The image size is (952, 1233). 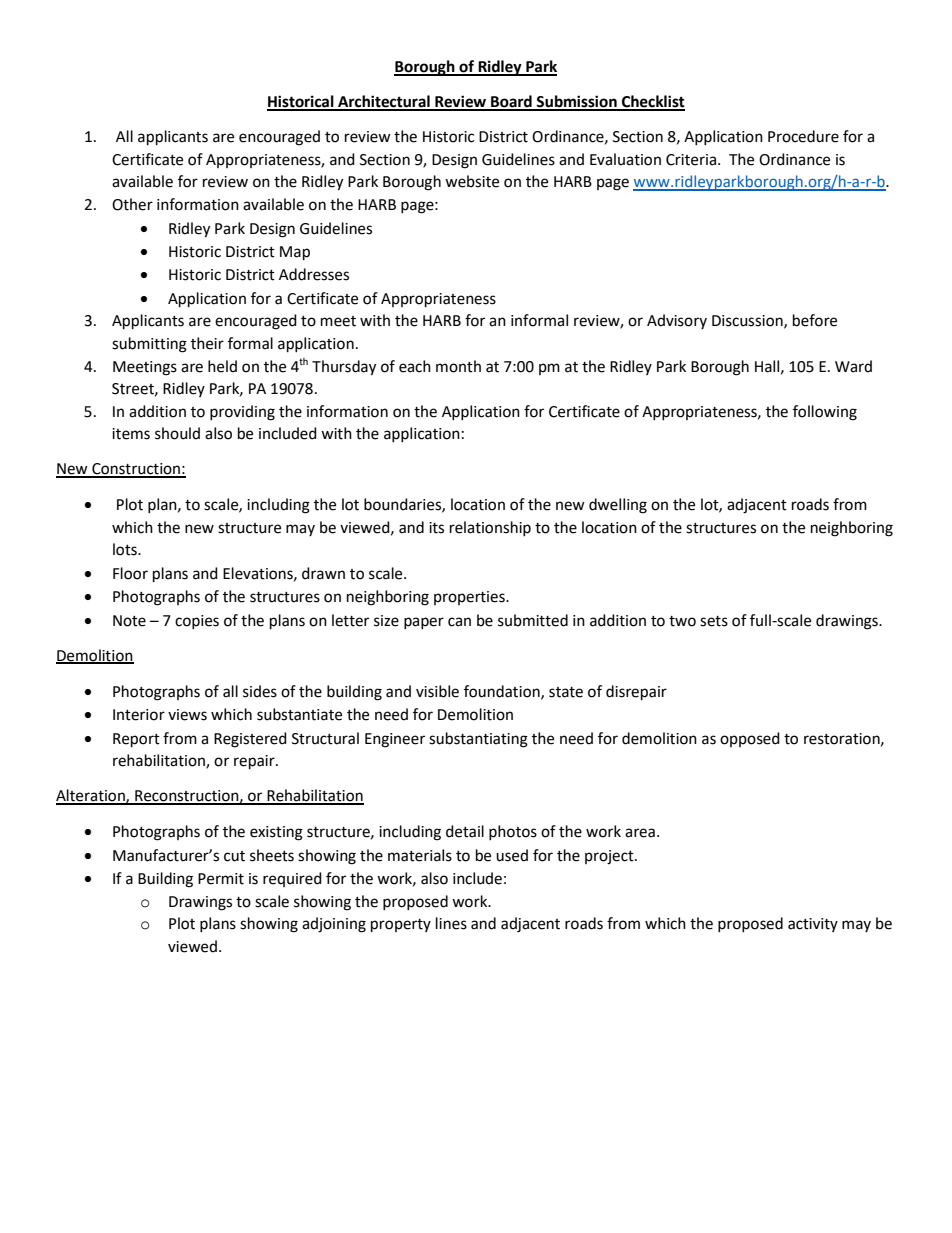 What do you see at coordinates (132, 204) in the image?
I see `Other` at bounding box center [132, 204].
